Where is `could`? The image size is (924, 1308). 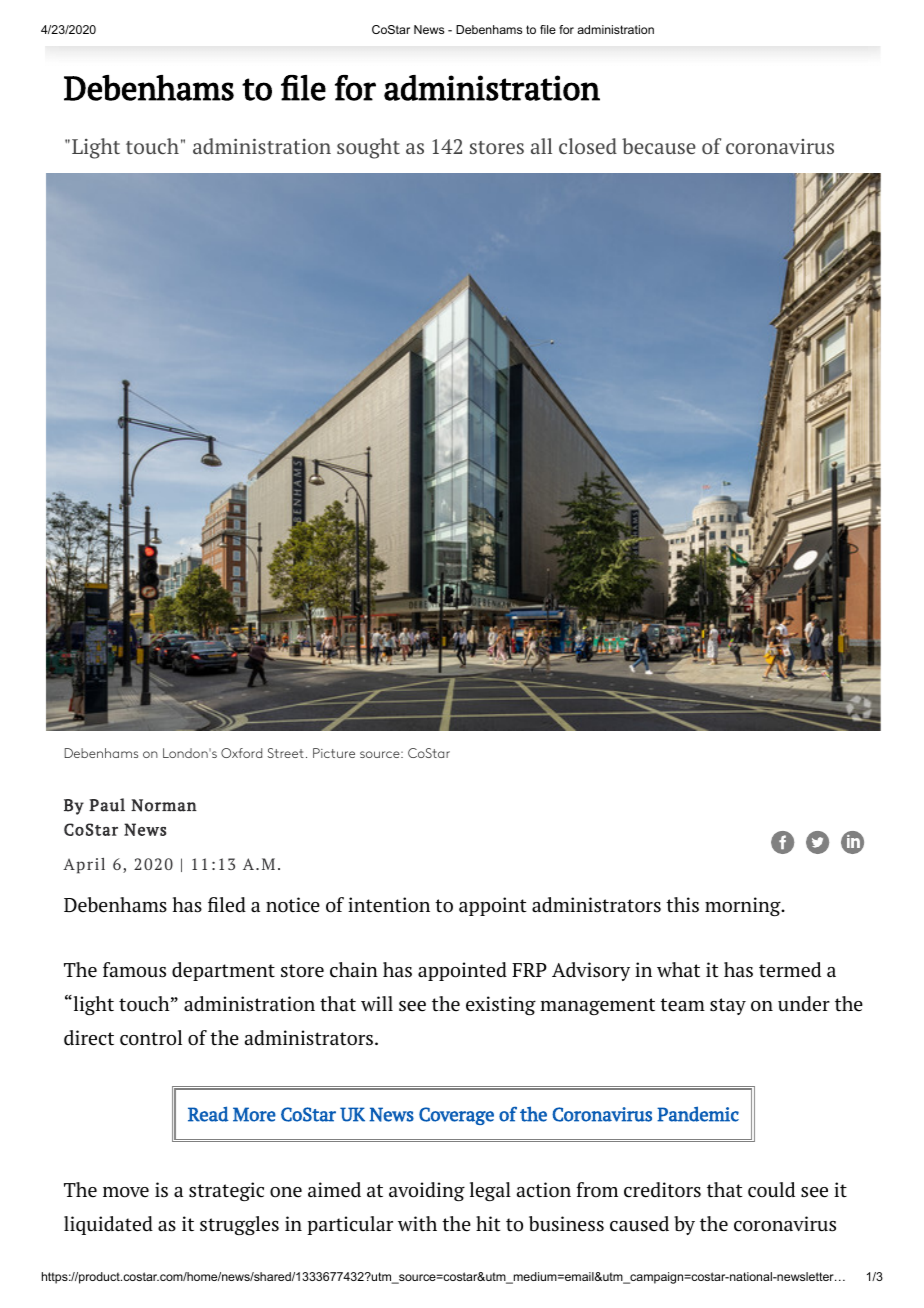
could is located at coordinates (771, 1190).
